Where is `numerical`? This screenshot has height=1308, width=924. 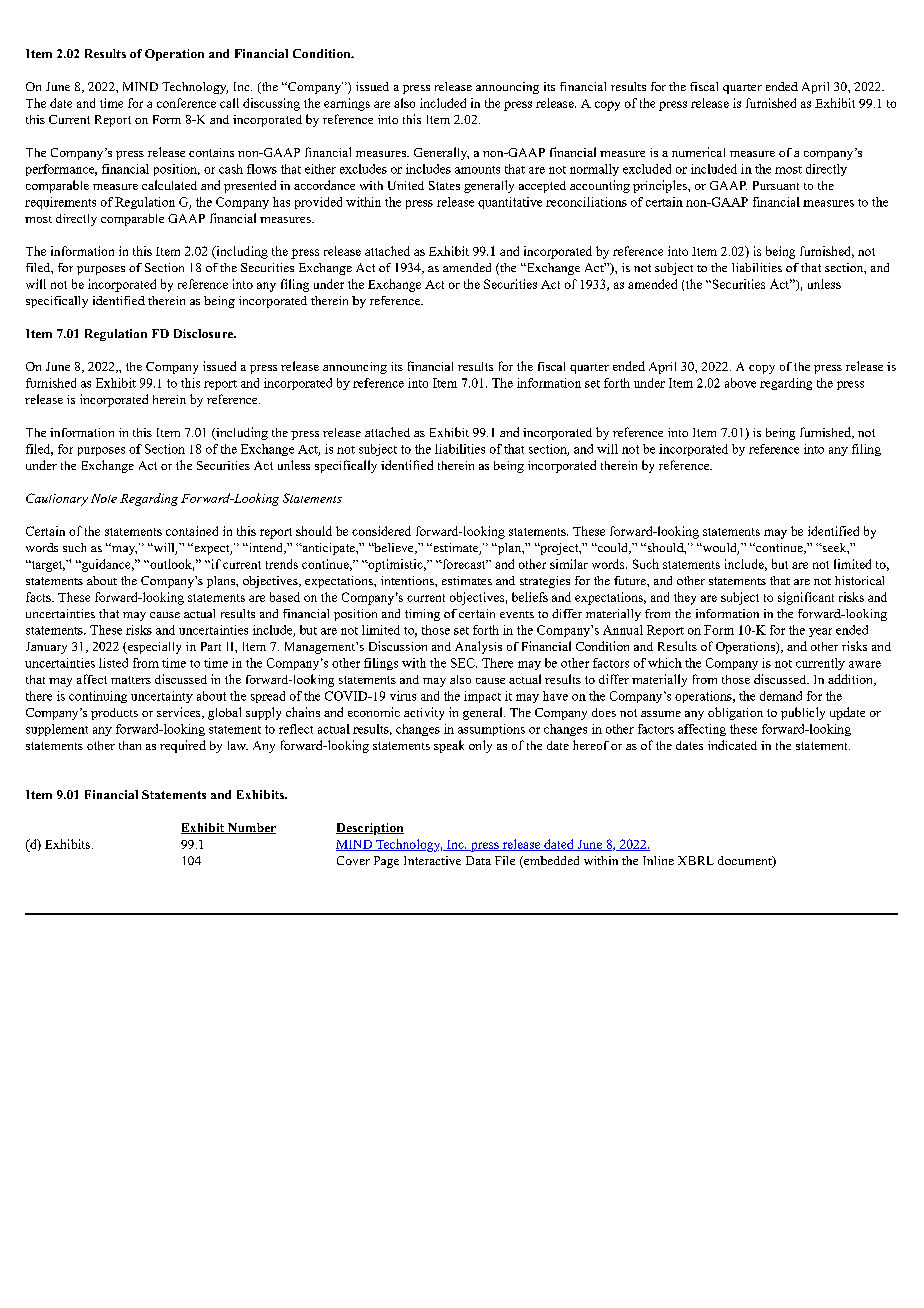
numerical is located at coordinates (698, 152).
